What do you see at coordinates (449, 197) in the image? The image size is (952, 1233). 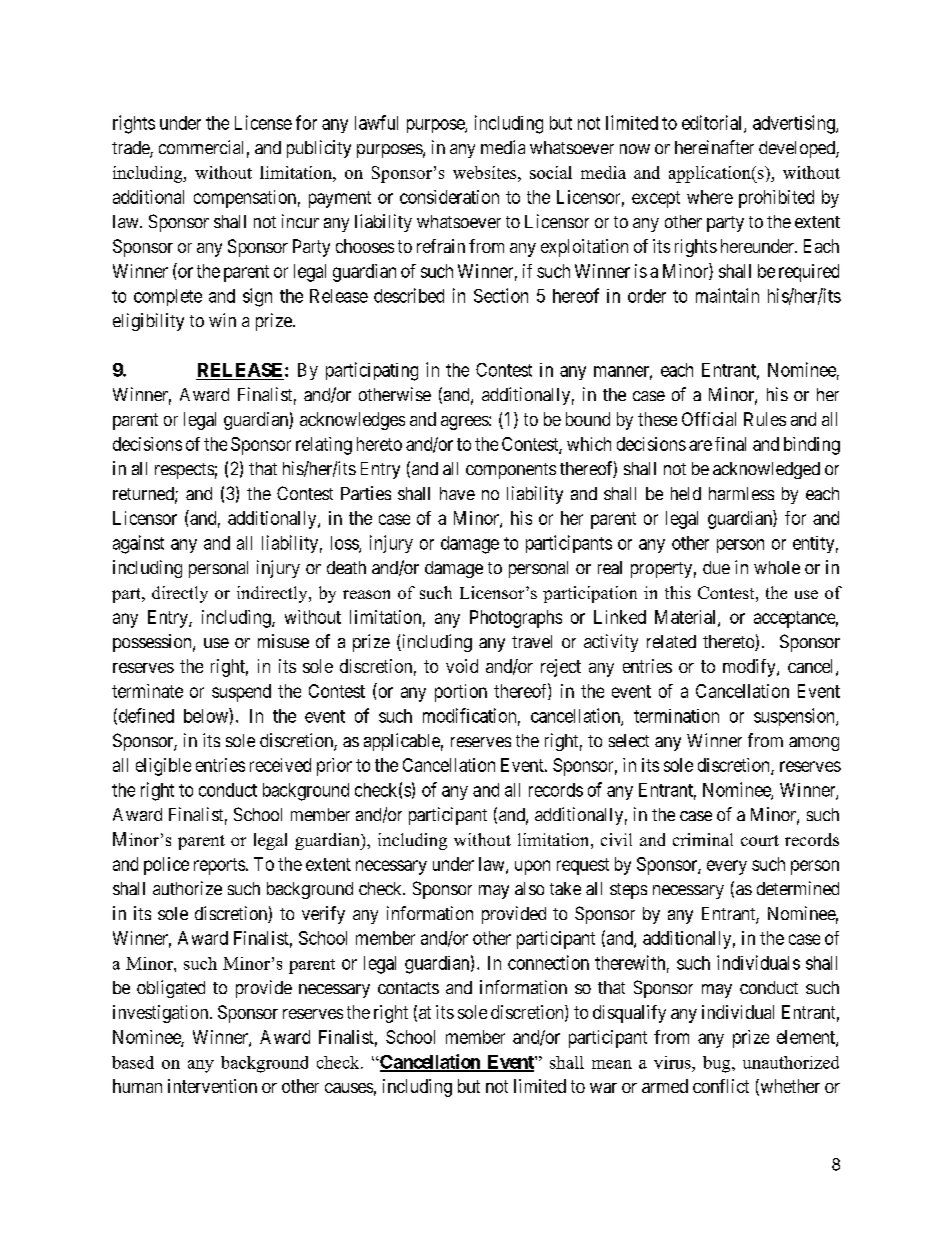 I see `consideration` at bounding box center [449, 197].
